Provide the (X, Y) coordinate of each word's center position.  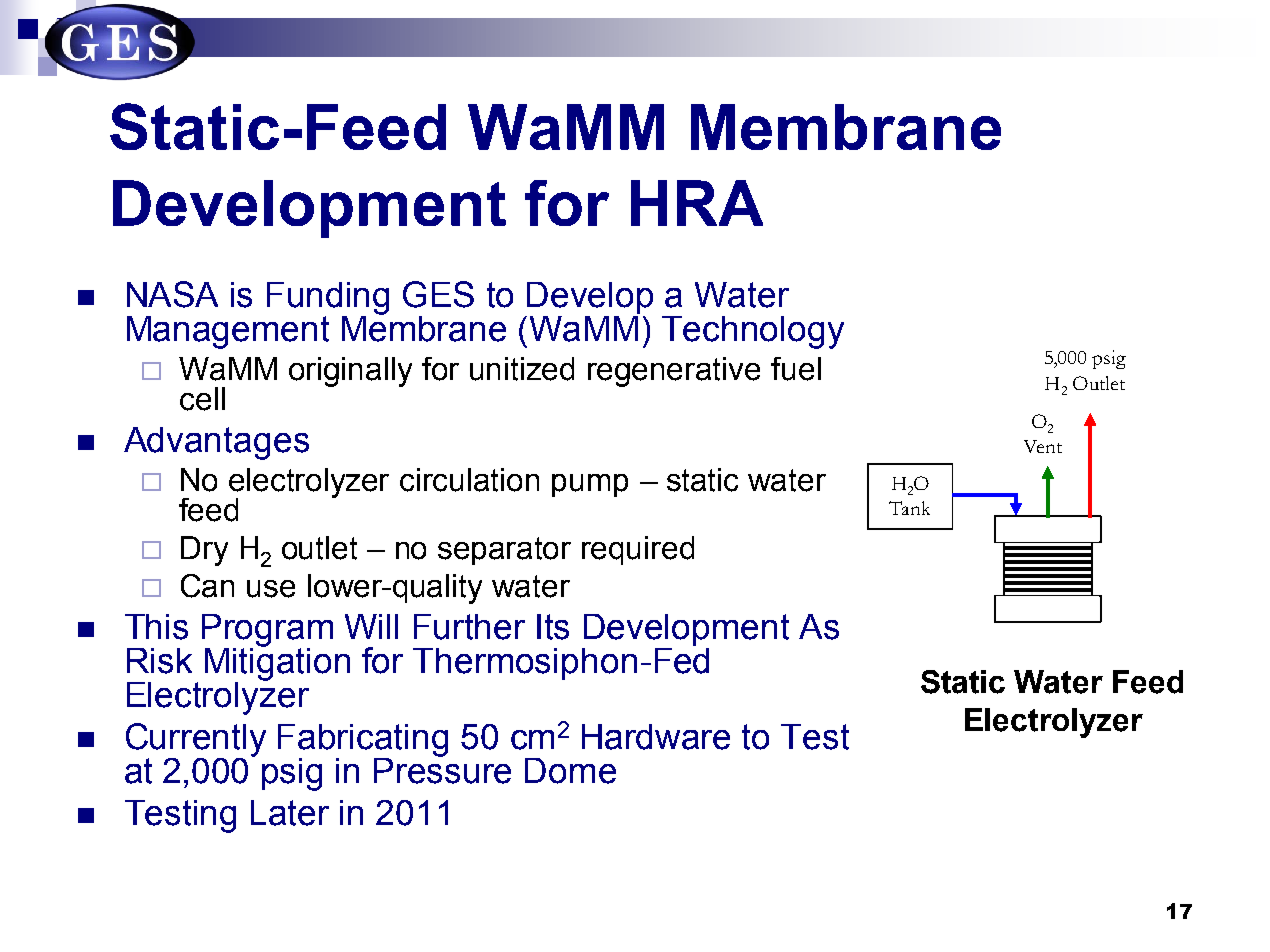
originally (350, 372)
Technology (753, 332)
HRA (697, 203)
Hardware (656, 737)
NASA (172, 294)
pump (590, 485)
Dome (570, 771)
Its (553, 627)
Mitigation (277, 664)
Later (290, 813)
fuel (796, 369)
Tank (909, 508)
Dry (204, 551)
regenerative (674, 372)
